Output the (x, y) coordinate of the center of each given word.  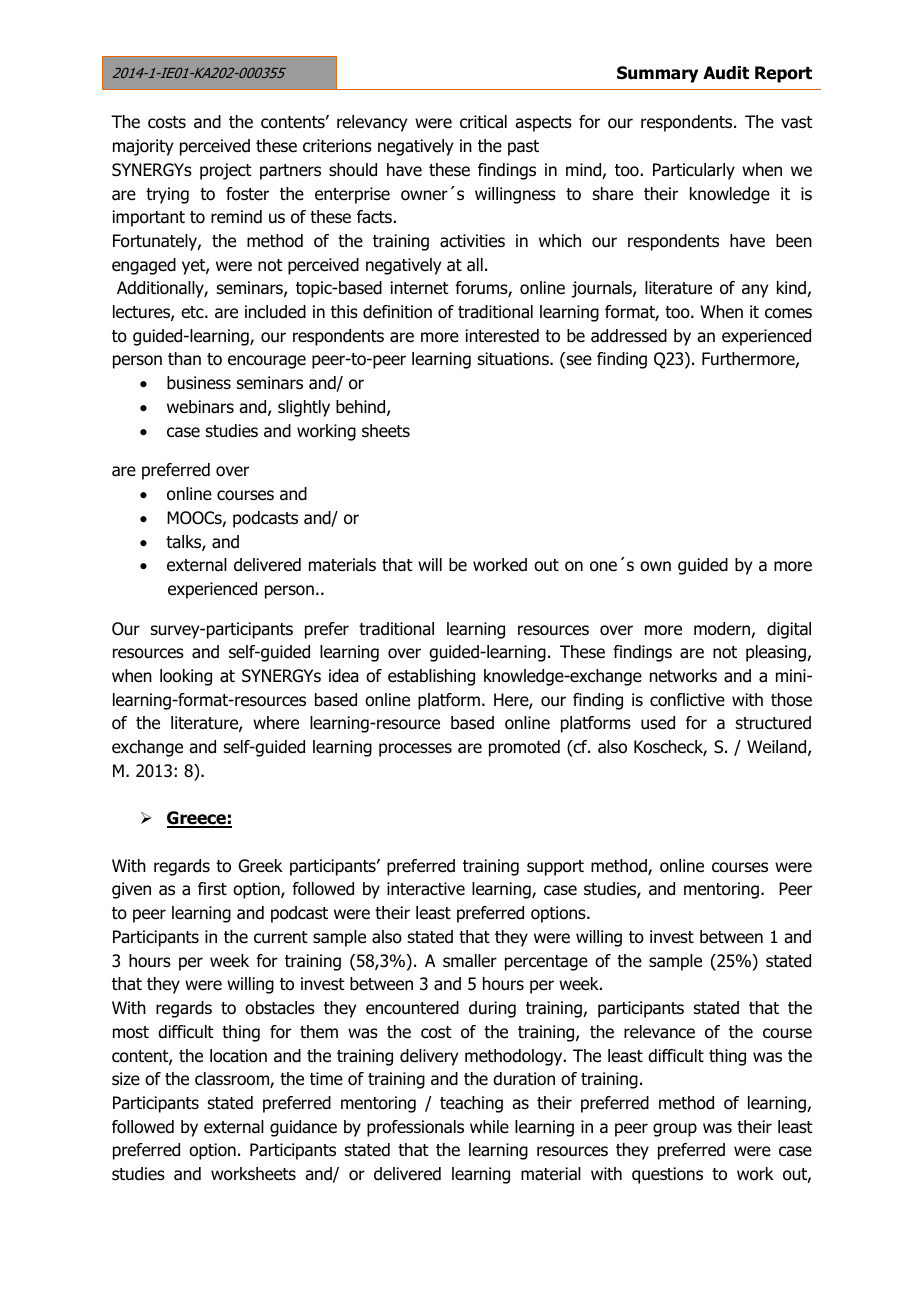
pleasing (777, 653)
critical (483, 122)
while (489, 1126)
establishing (431, 677)
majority (143, 147)
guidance (303, 1128)
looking (186, 677)
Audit (726, 73)
